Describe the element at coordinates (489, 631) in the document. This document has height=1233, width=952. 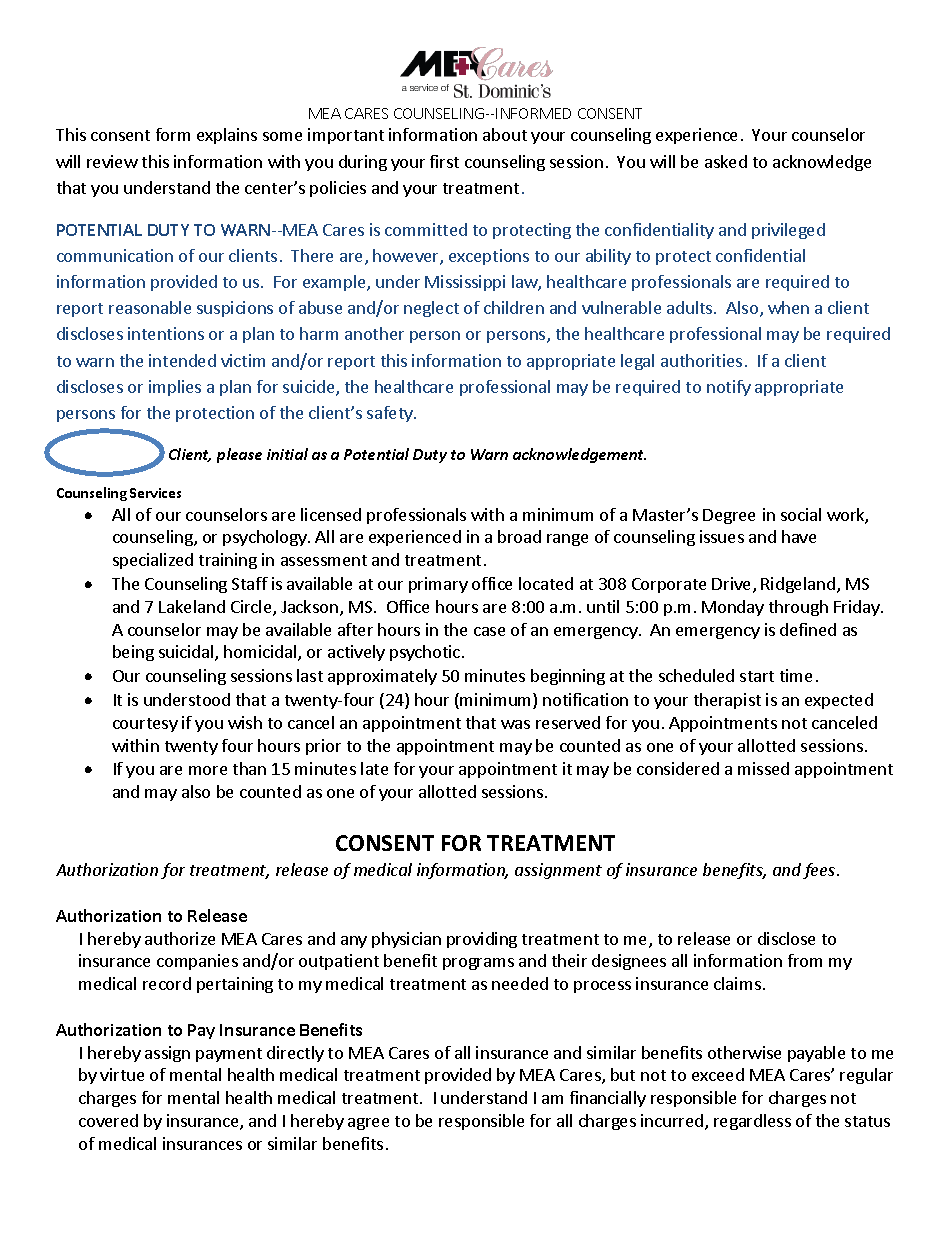
I see `case` at that location.
